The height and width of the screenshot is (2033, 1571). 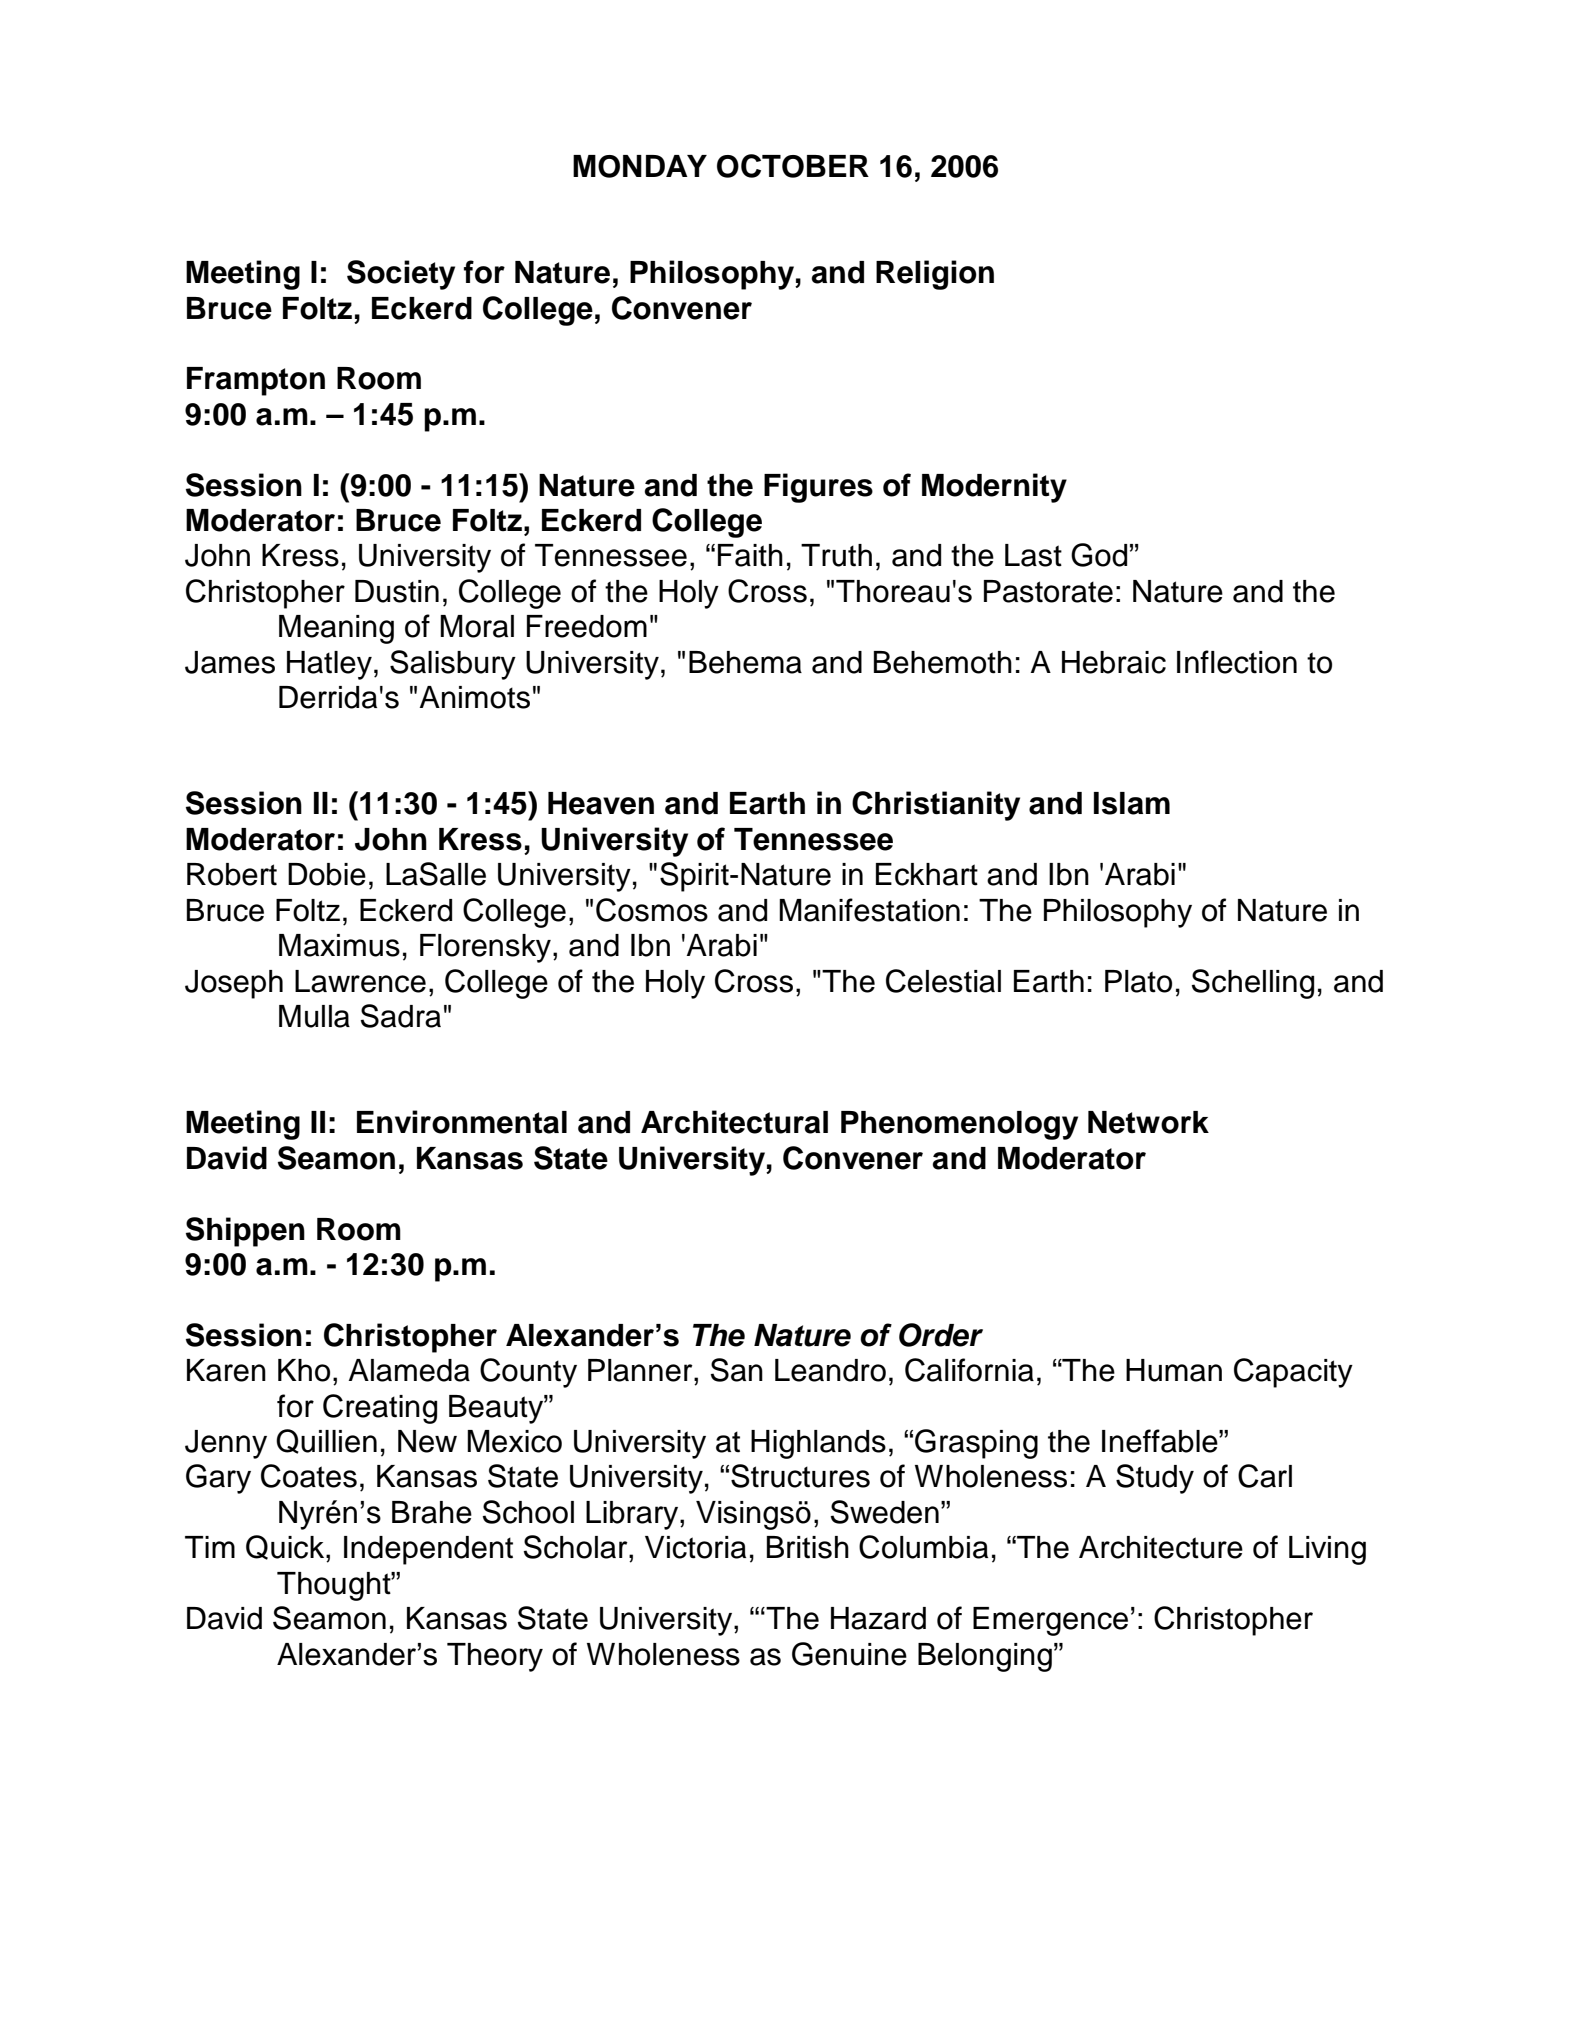 What do you see at coordinates (286, 1548) in the screenshot?
I see `Quick` at bounding box center [286, 1548].
